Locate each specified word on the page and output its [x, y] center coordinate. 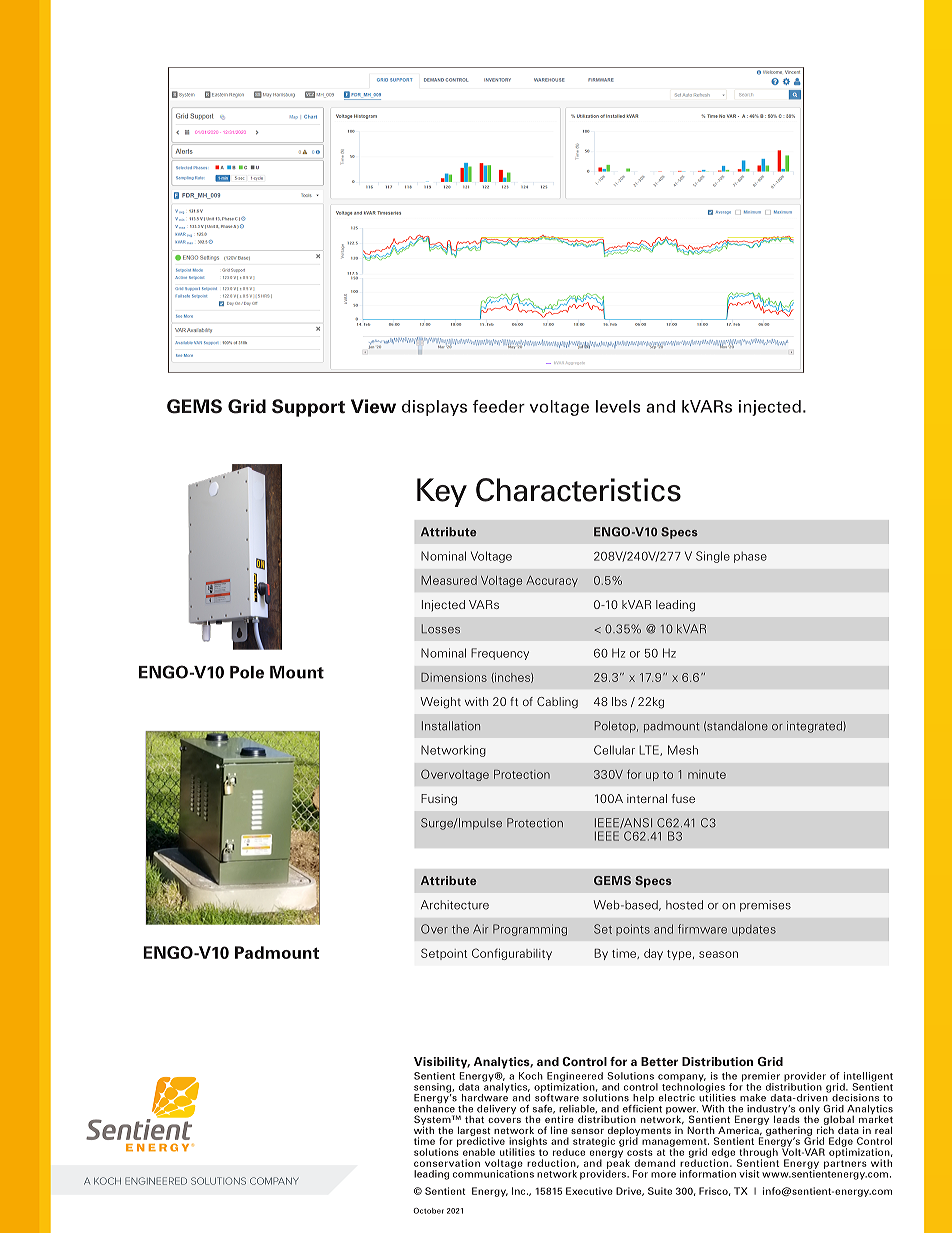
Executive [589, 1191]
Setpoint [444, 954]
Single [713, 557]
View [373, 406]
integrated [814, 727]
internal [647, 798]
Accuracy [552, 581]
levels [618, 406]
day [653, 954]
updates [754, 930]
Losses [441, 629]
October [428, 1211]
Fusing [439, 800]
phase [750, 557]
